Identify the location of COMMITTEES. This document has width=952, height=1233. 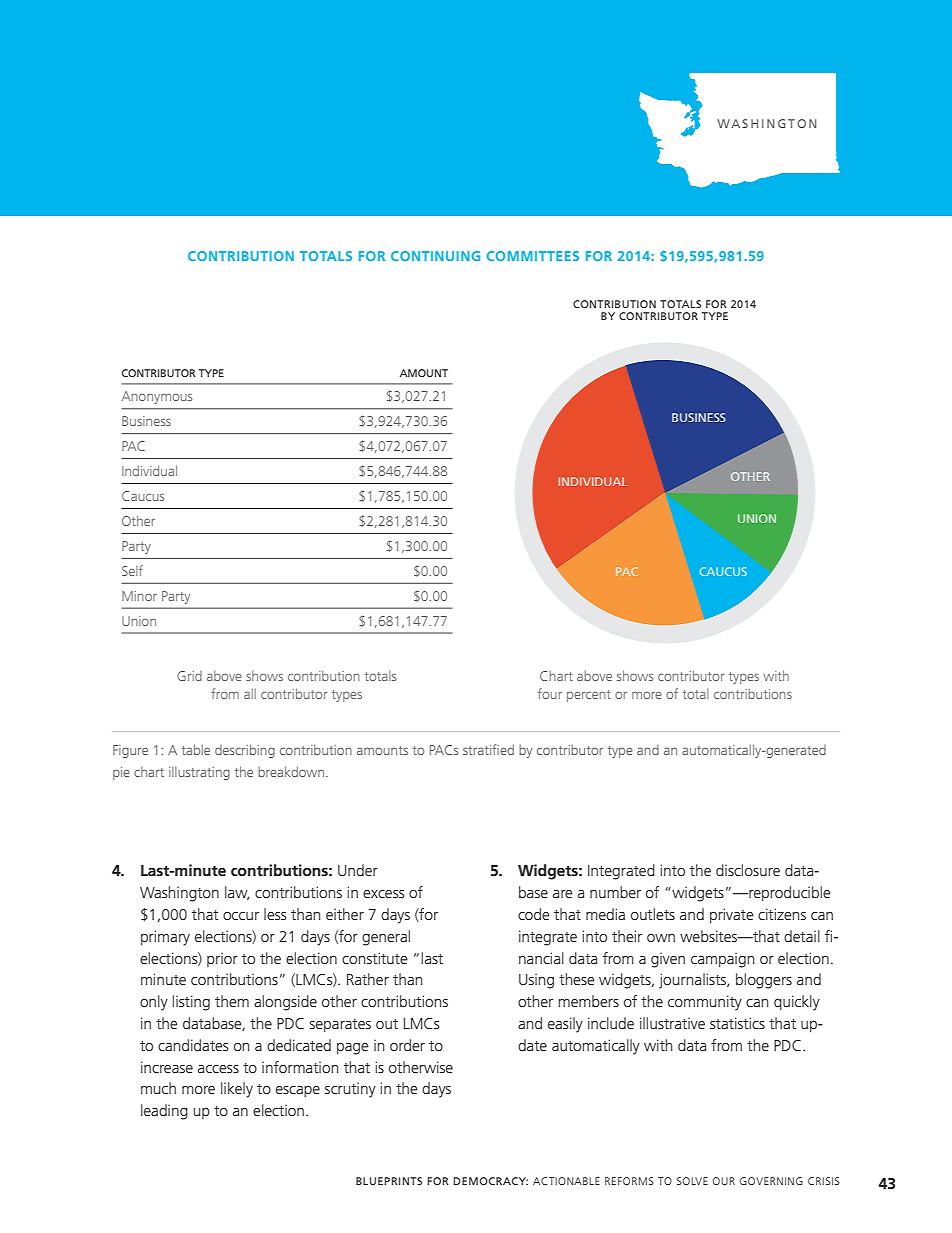
(533, 256).
